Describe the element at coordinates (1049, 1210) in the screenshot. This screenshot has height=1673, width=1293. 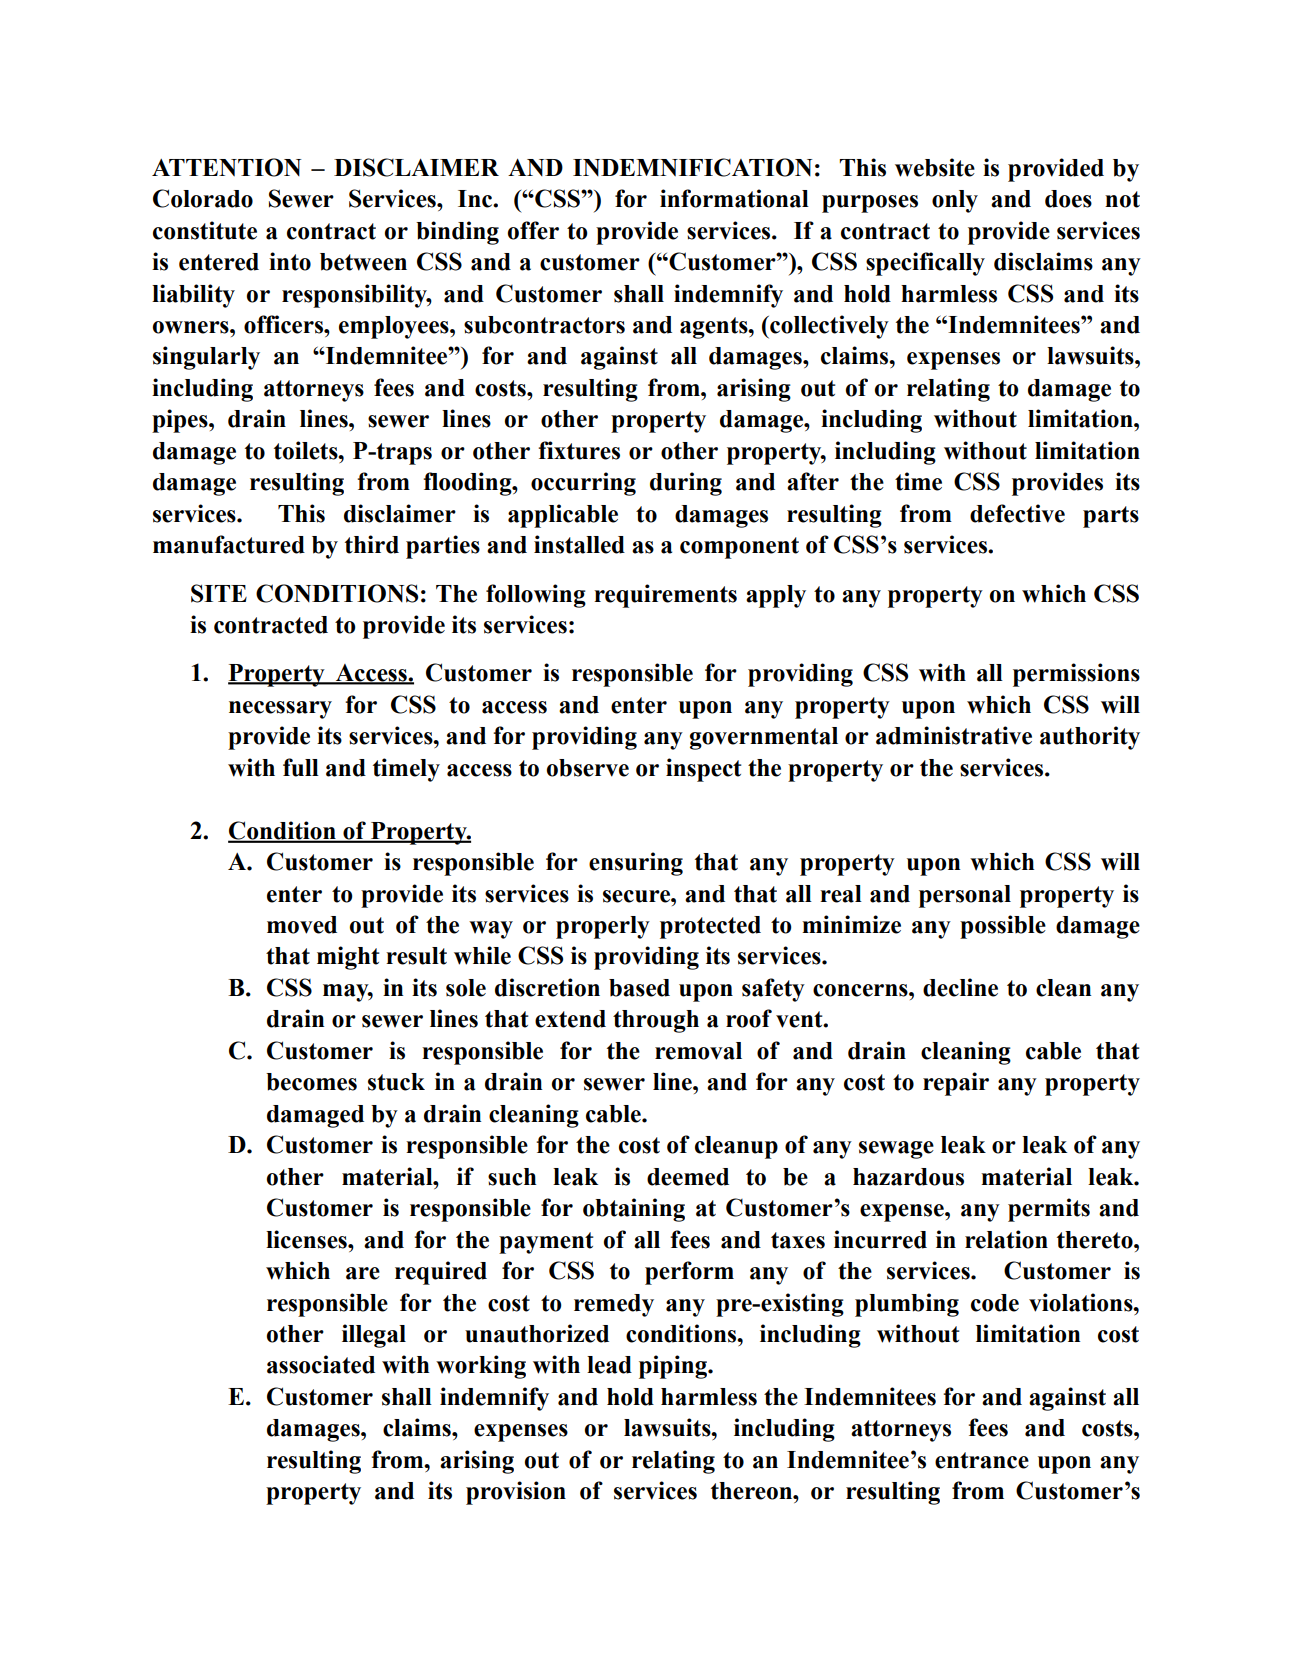
I see `permits` at that location.
